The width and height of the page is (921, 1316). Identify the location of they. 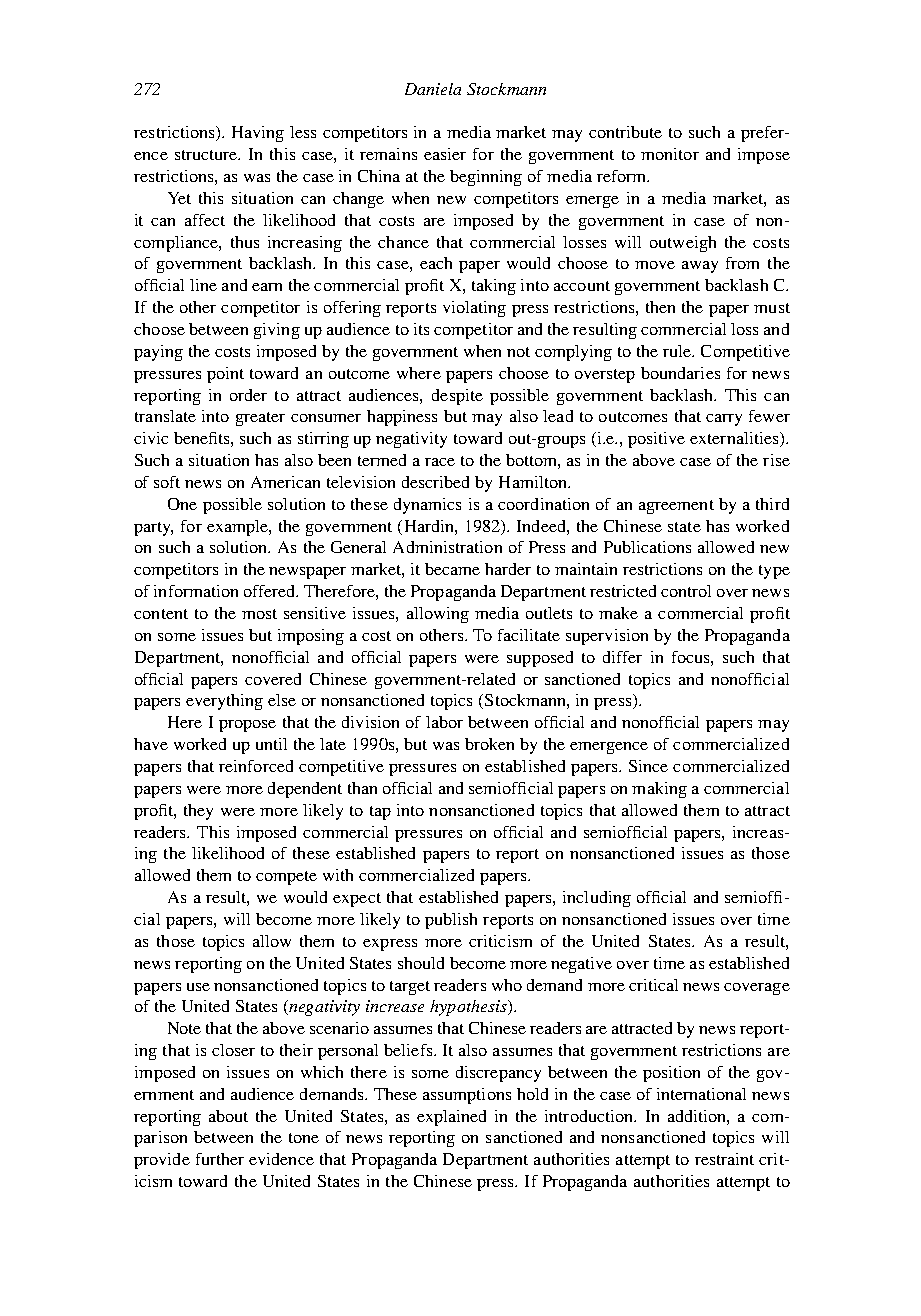
(198, 812).
